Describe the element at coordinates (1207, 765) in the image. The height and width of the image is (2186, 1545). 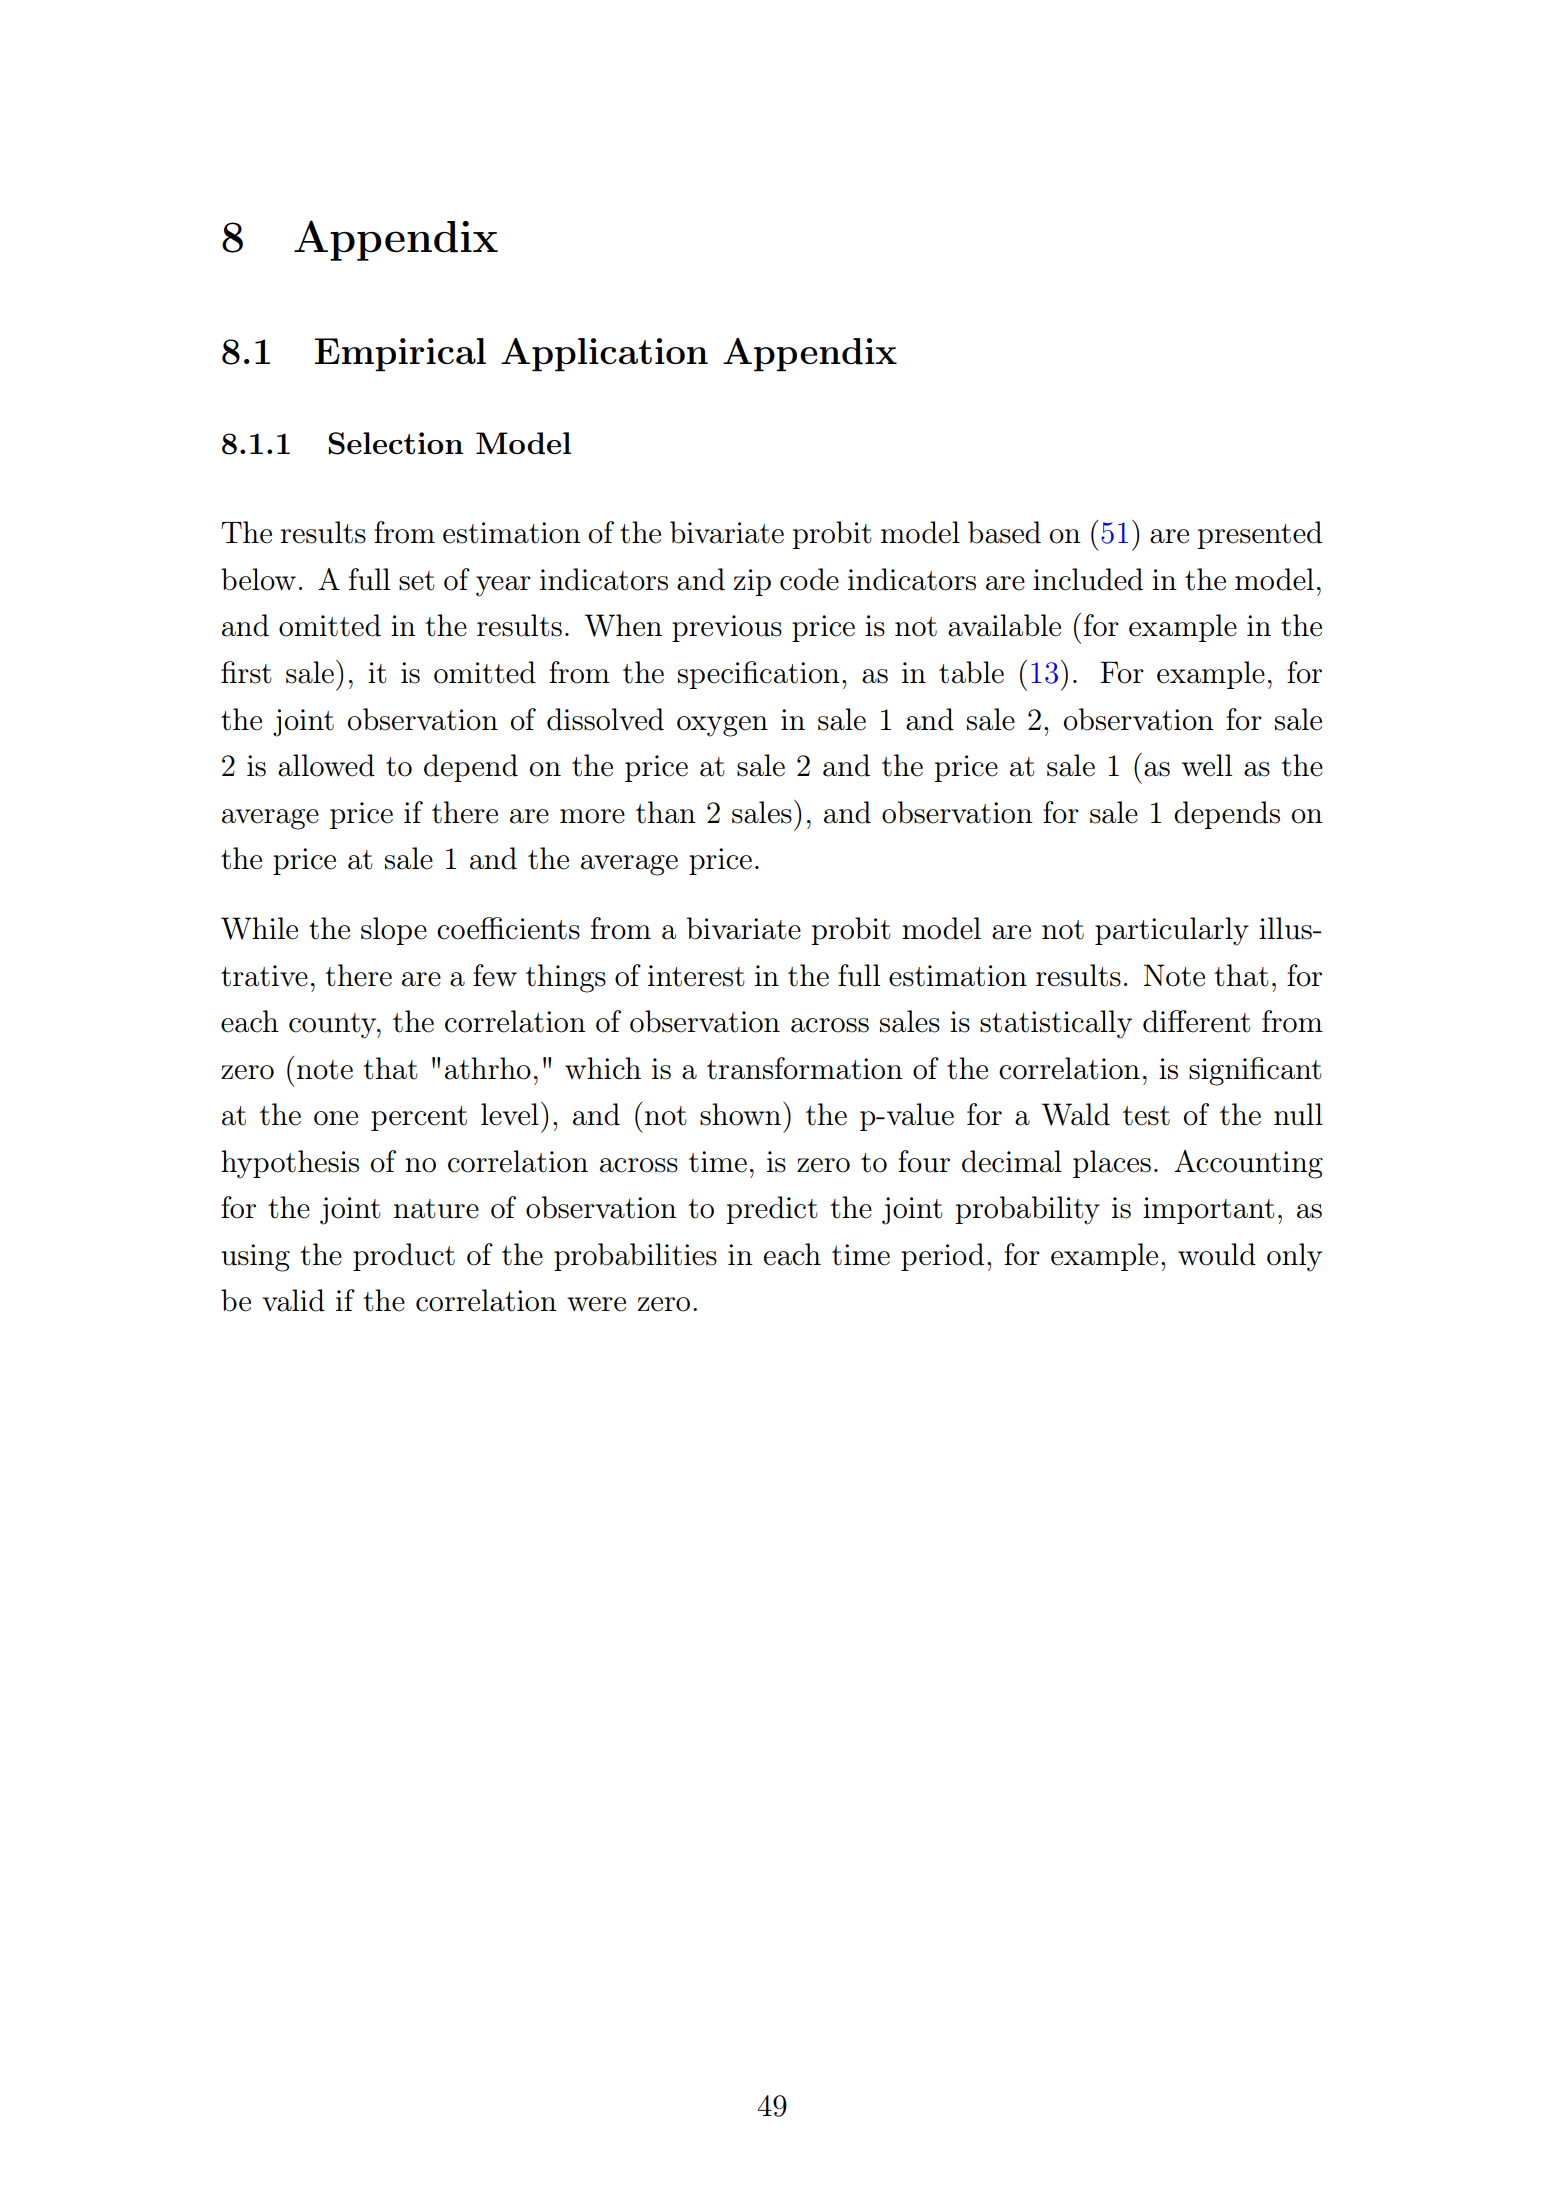
I see `well` at that location.
